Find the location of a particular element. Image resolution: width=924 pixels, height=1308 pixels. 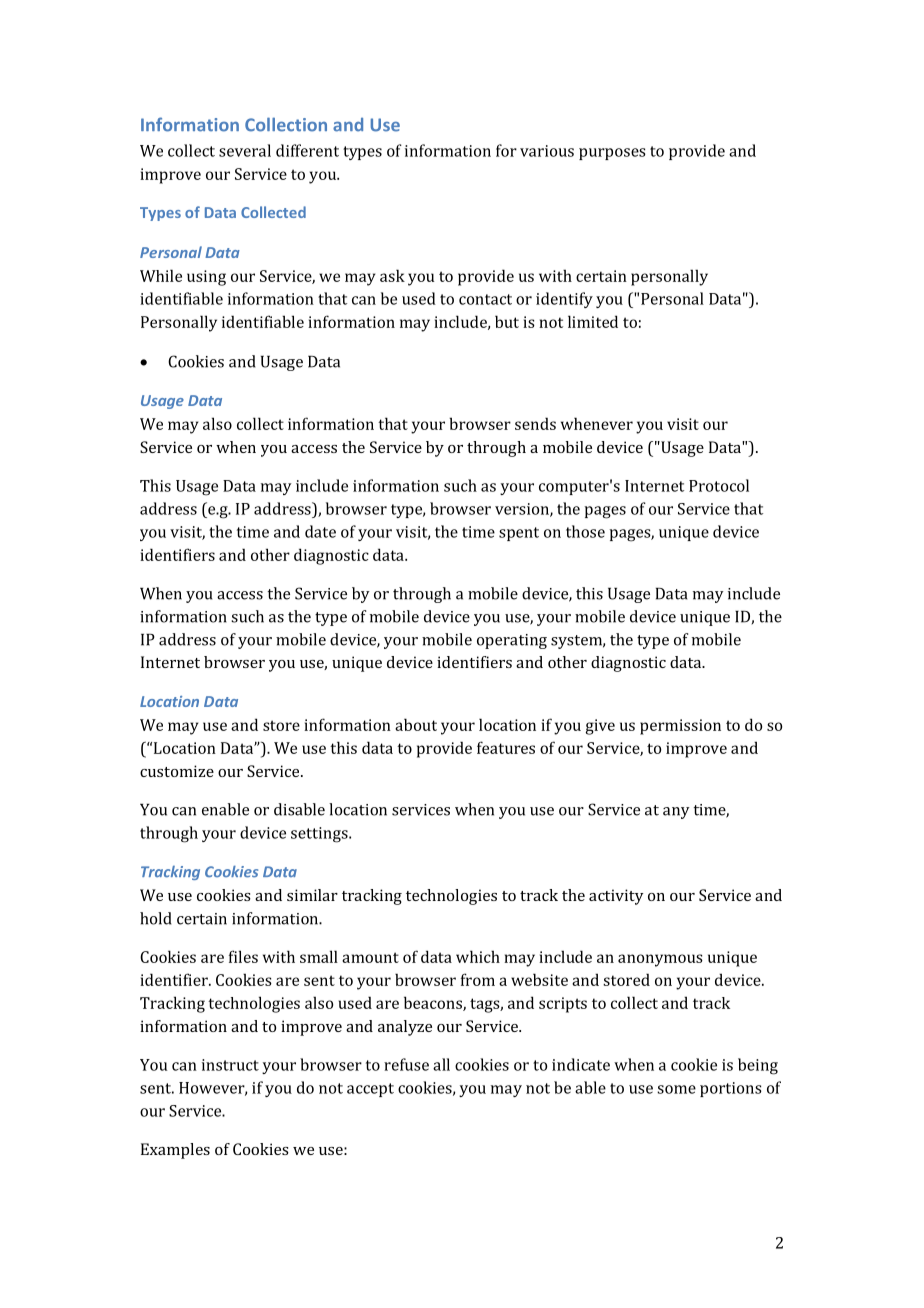

various is located at coordinates (547, 151).
